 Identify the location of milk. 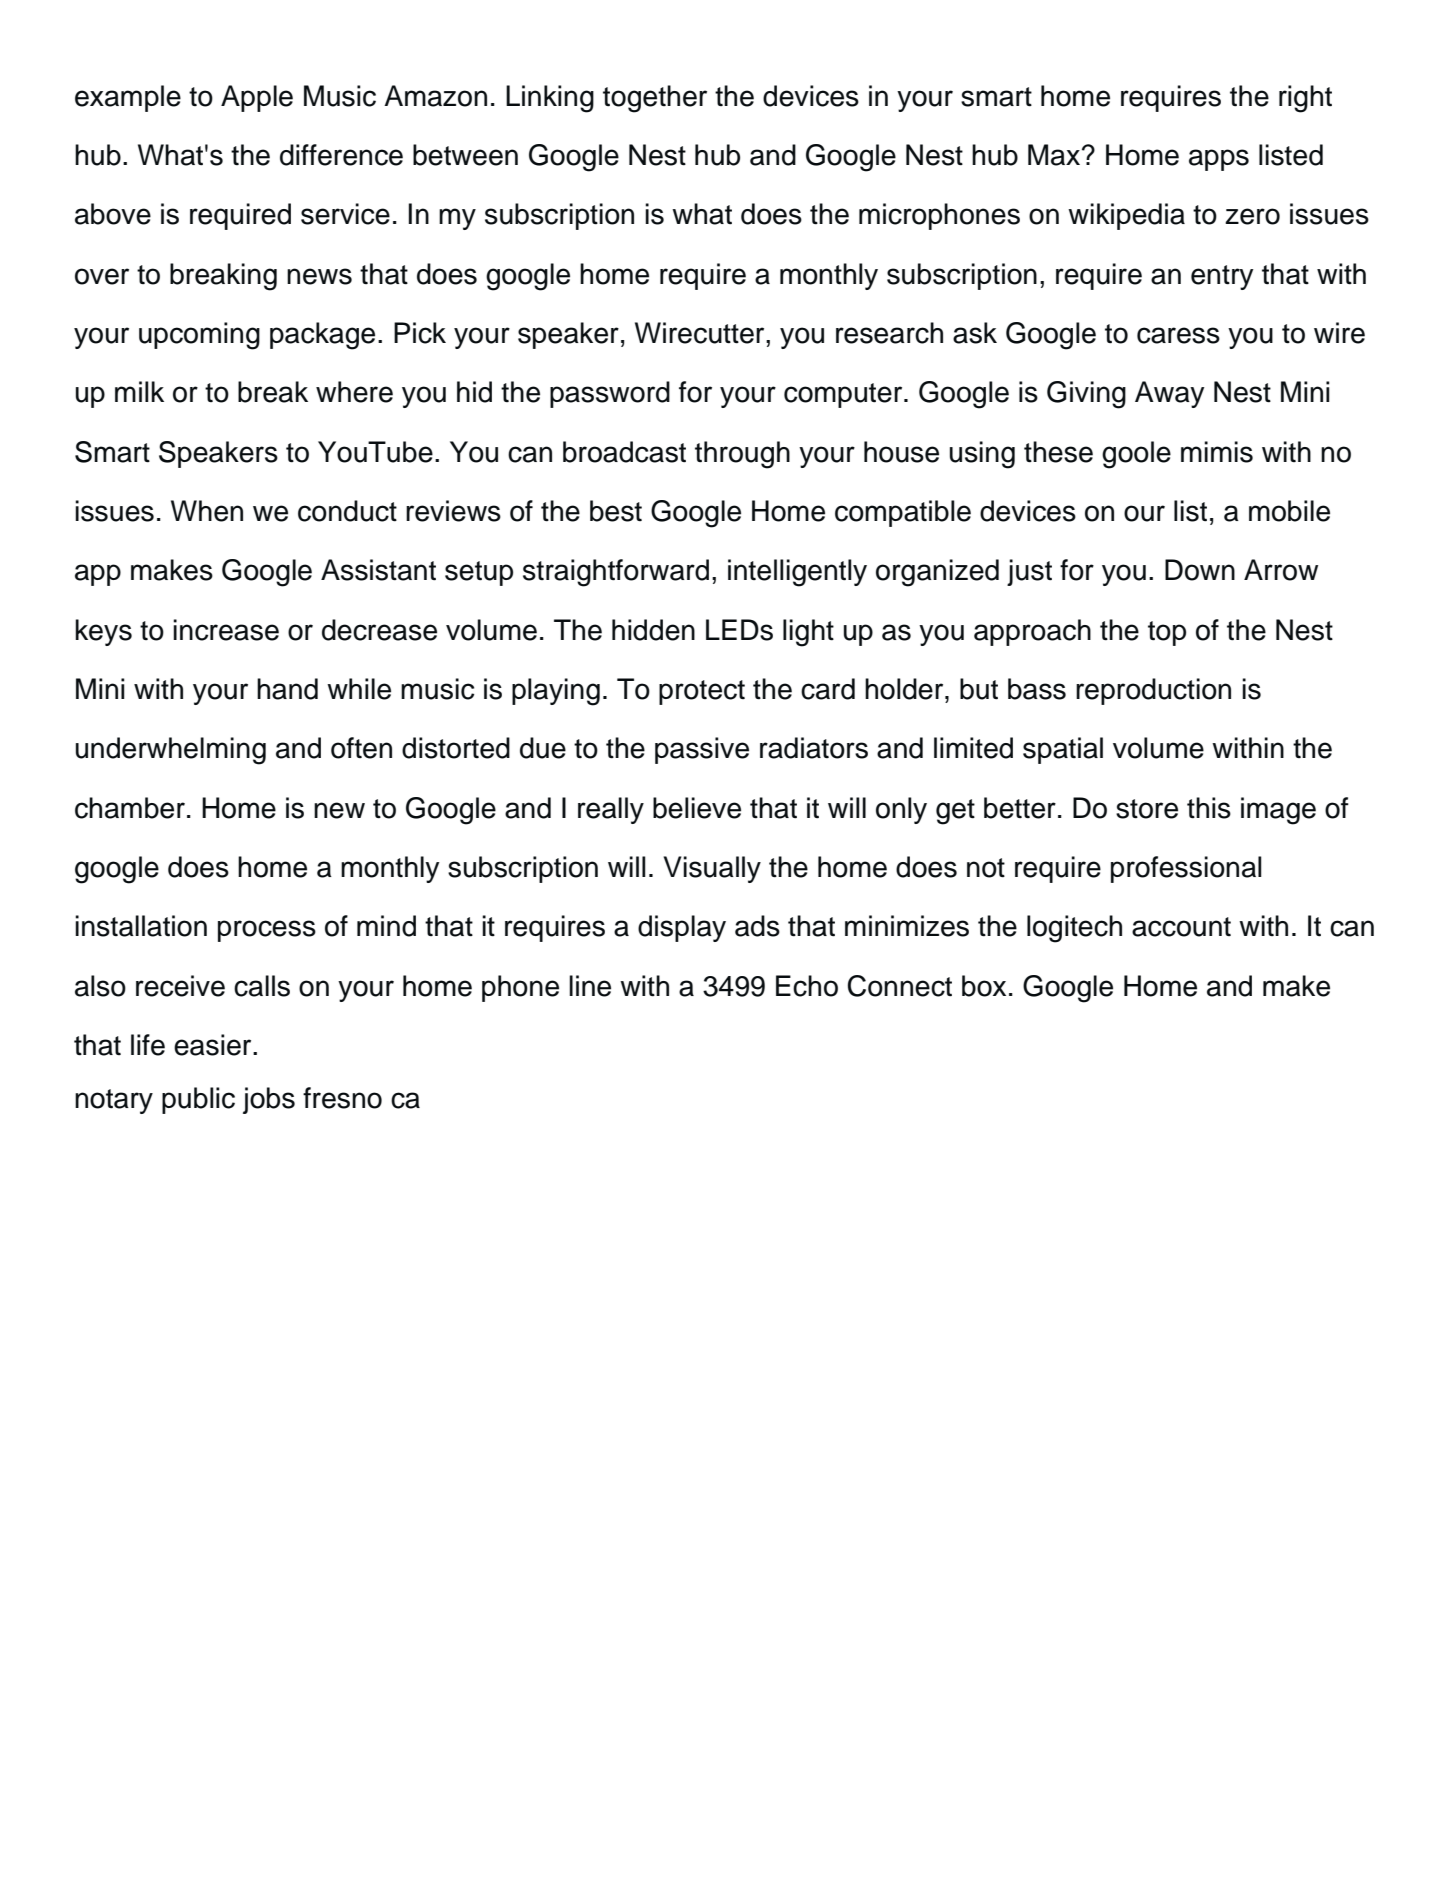
(139, 391).
